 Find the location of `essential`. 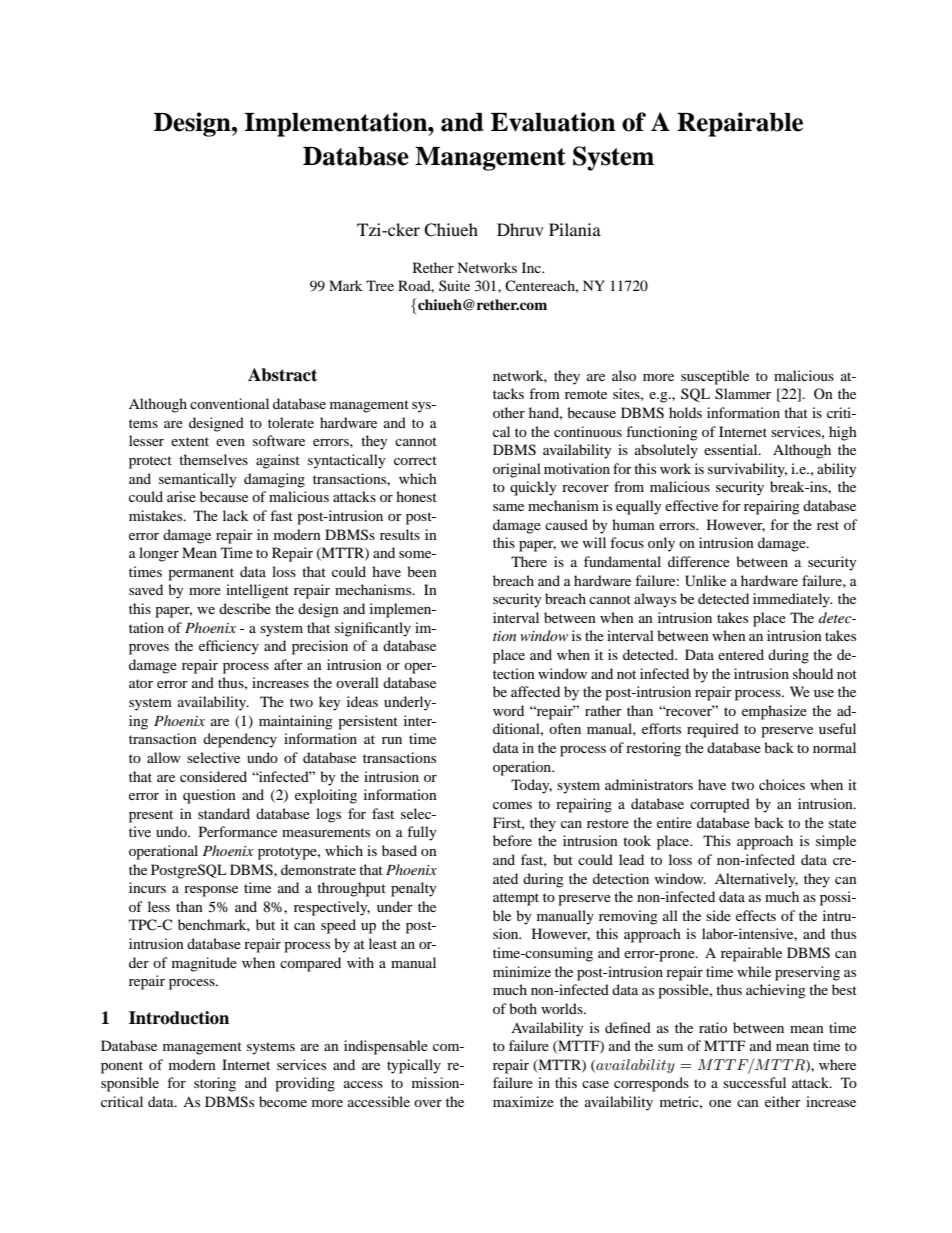

essential is located at coordinates (732, 449).
